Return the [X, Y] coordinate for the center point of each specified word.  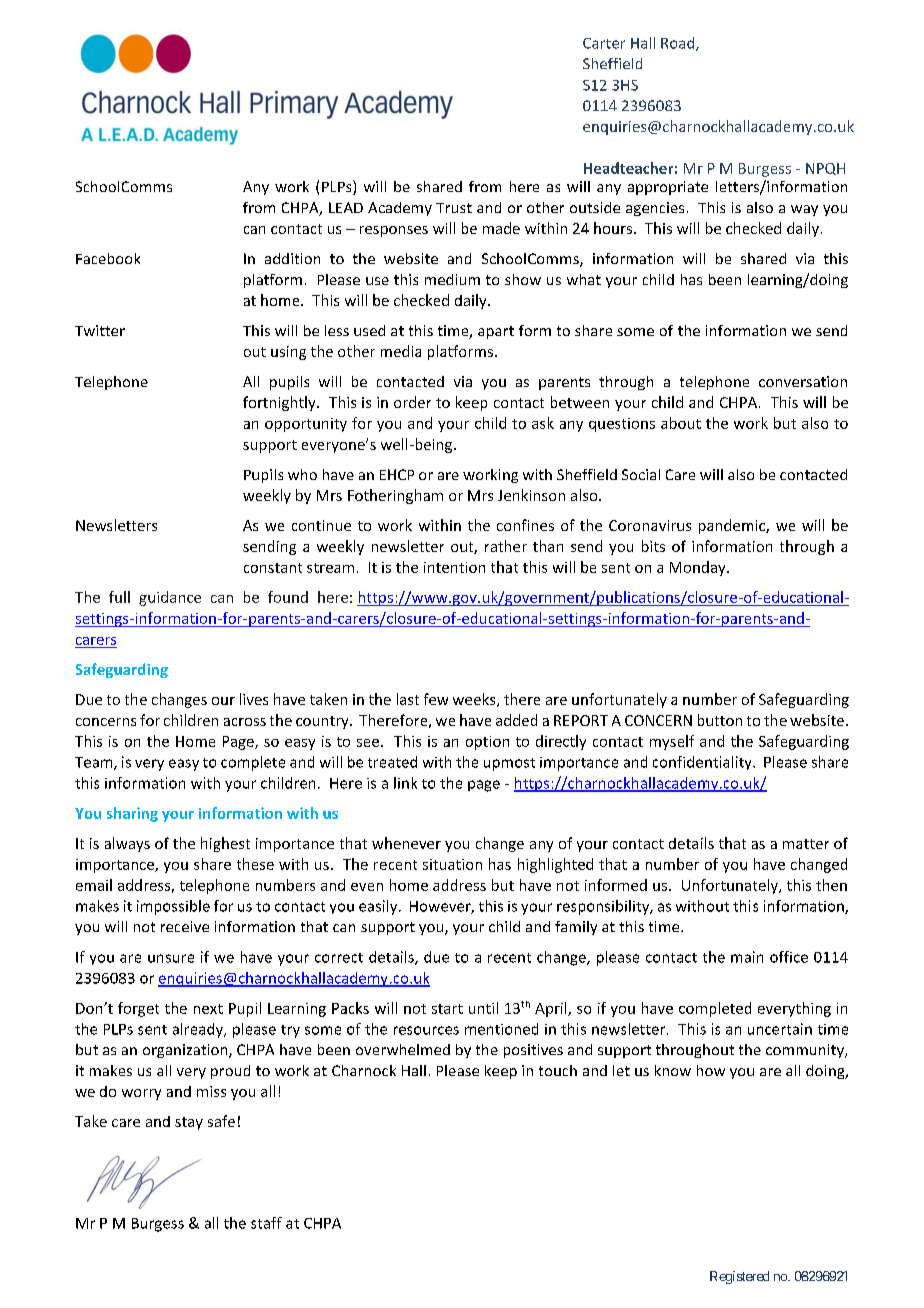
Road [679, 44]
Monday [699, 568]
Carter [604, 43]
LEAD [346, 207]
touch [558, 1070]
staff [266, 1223]
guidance [170, 598]
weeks [475, 700]
